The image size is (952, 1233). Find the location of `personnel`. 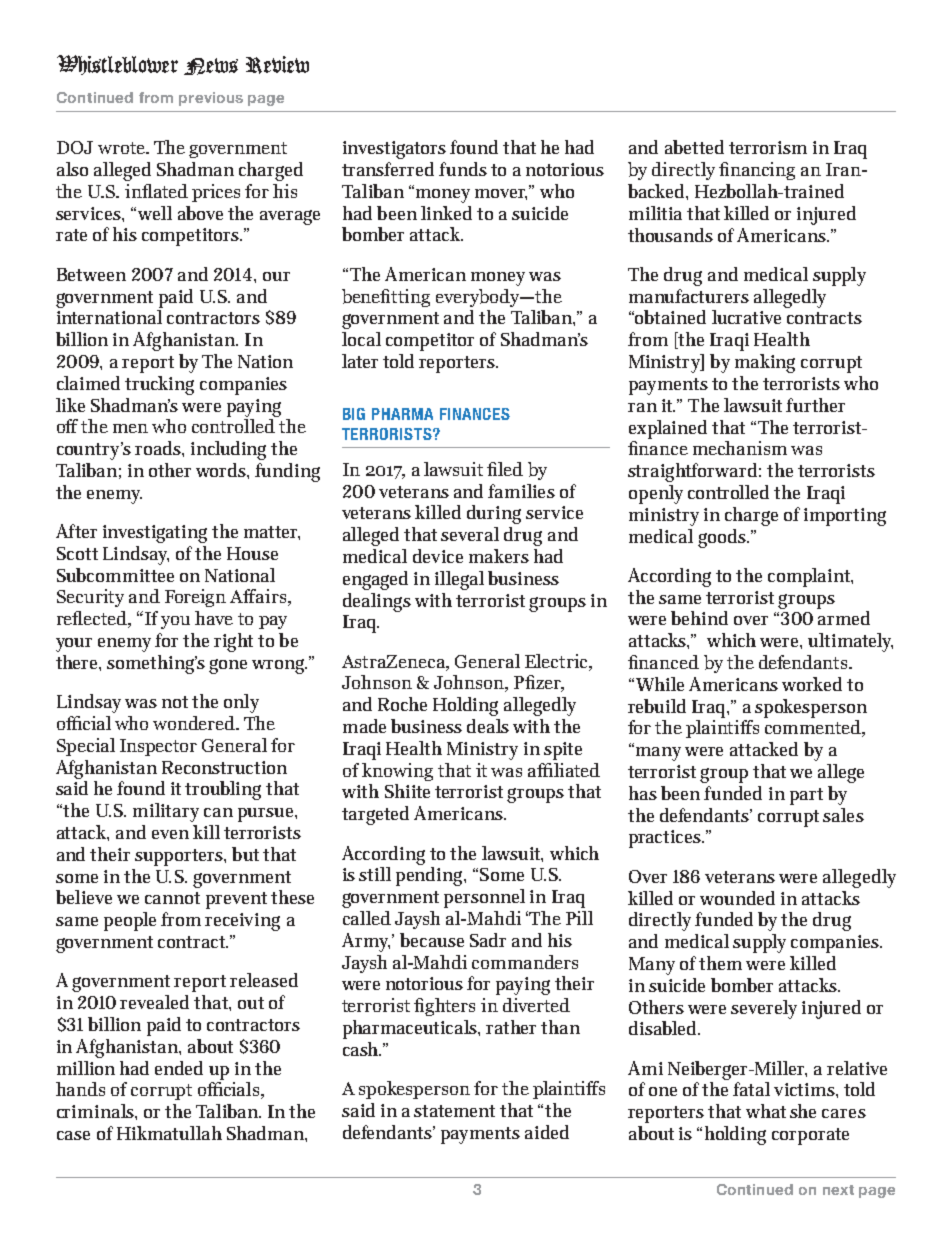

personnel is located at coordinates (484, 898).
